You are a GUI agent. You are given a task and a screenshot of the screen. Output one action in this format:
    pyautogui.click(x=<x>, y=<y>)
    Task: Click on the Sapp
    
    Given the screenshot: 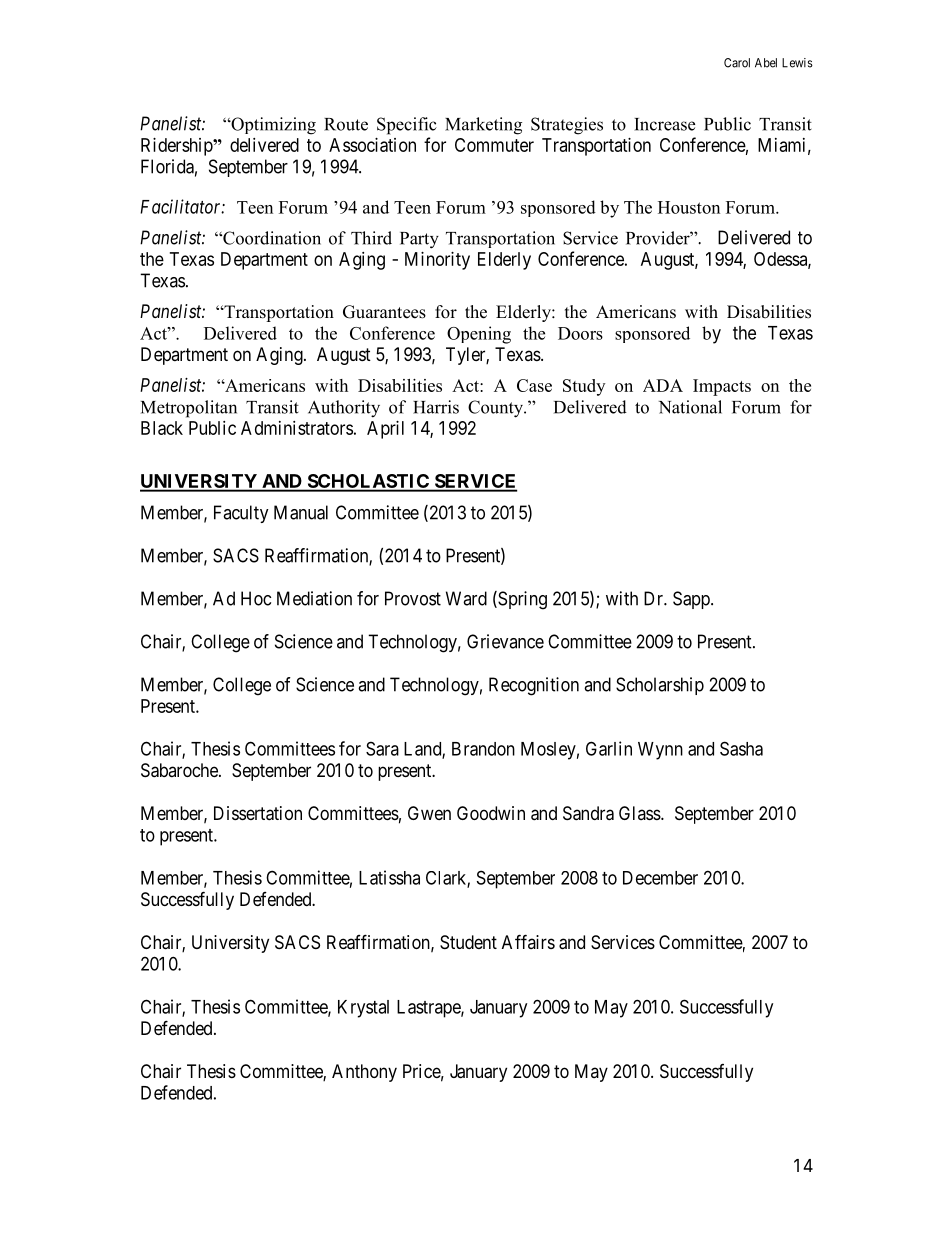 What is the action you would take?
    pyautogui.click(x=692, y=600)
